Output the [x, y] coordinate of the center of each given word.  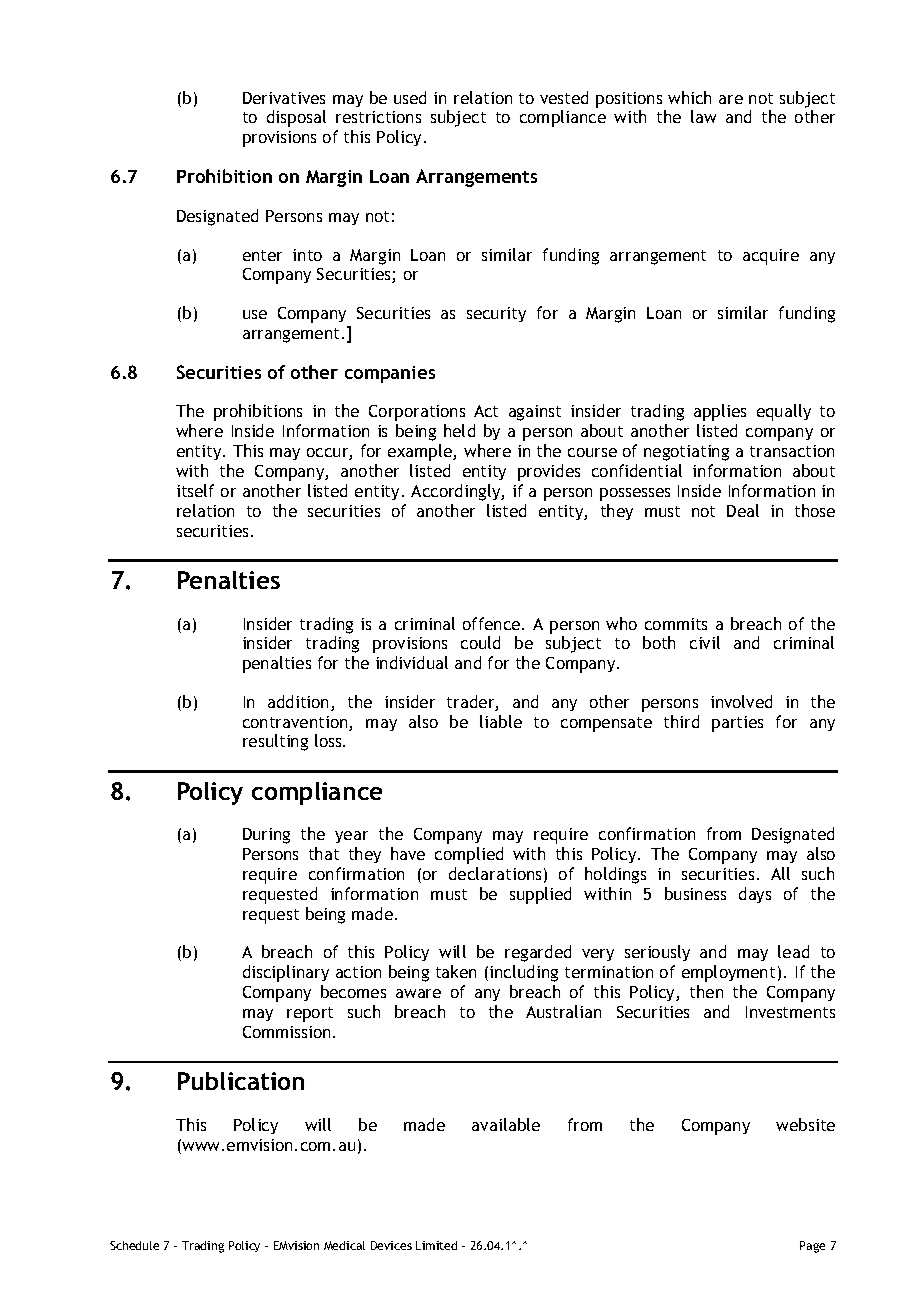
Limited [436, 1245]
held [459, 430]
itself [195, 490]
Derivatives [284, 98]
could [480, 642]
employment [728, 973]
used [410, 97]
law [703, 116]
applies [720, 412]
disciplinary [286, 973]
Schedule [134, 1245]
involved [741, 701]
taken [456, 971]
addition [300, 703]
